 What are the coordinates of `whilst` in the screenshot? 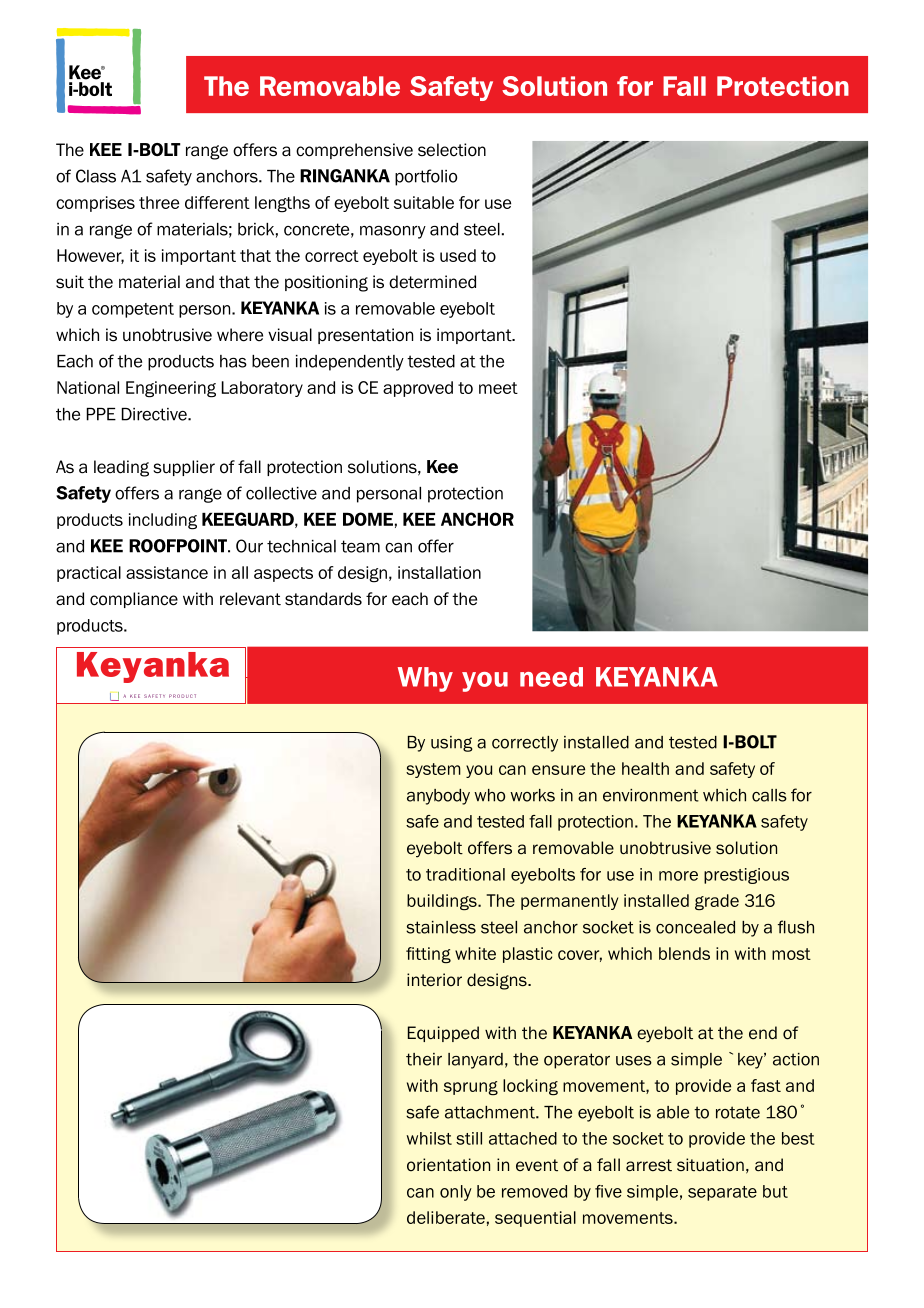 It's located at (429, 1138).
